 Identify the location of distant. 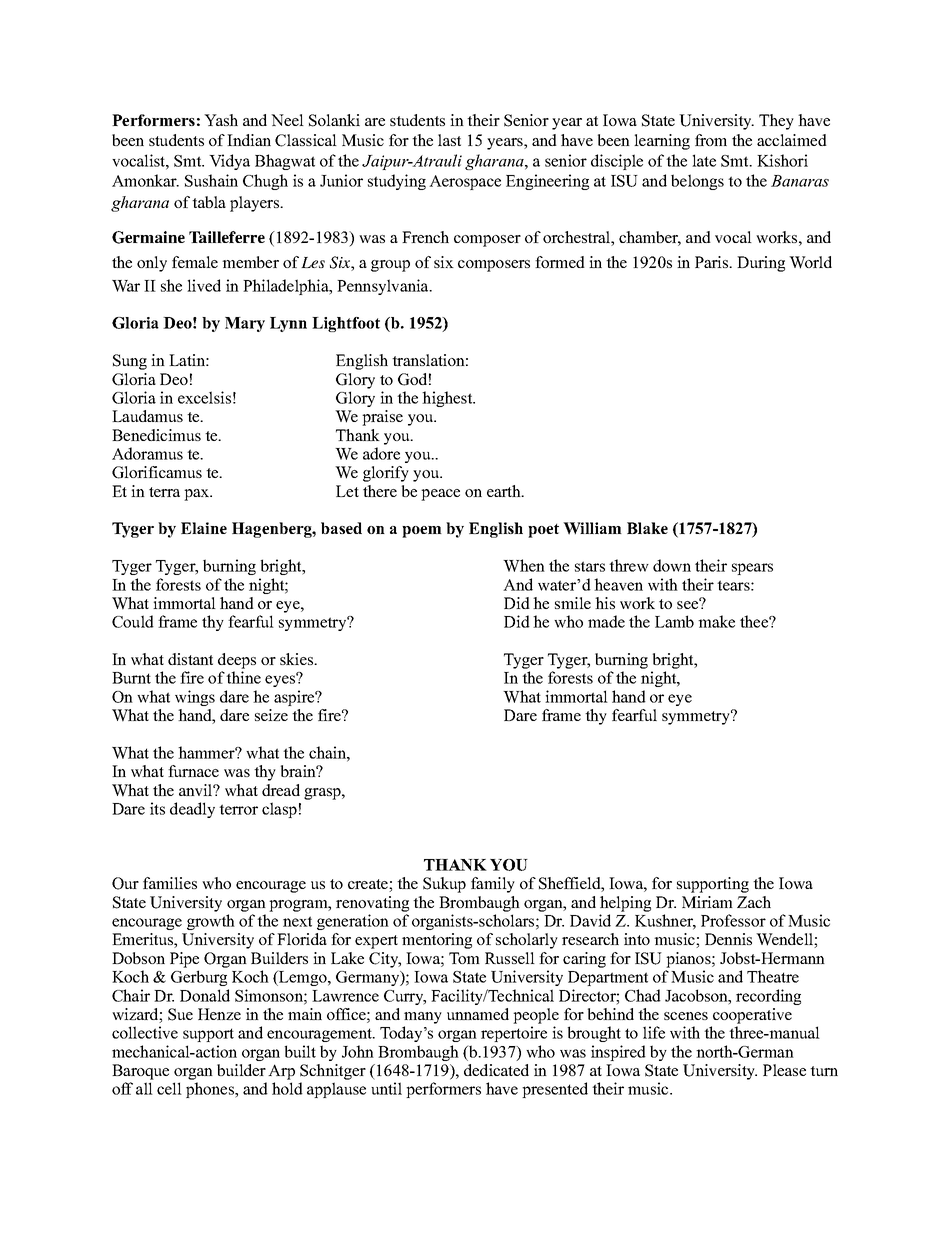
(190, 659).
